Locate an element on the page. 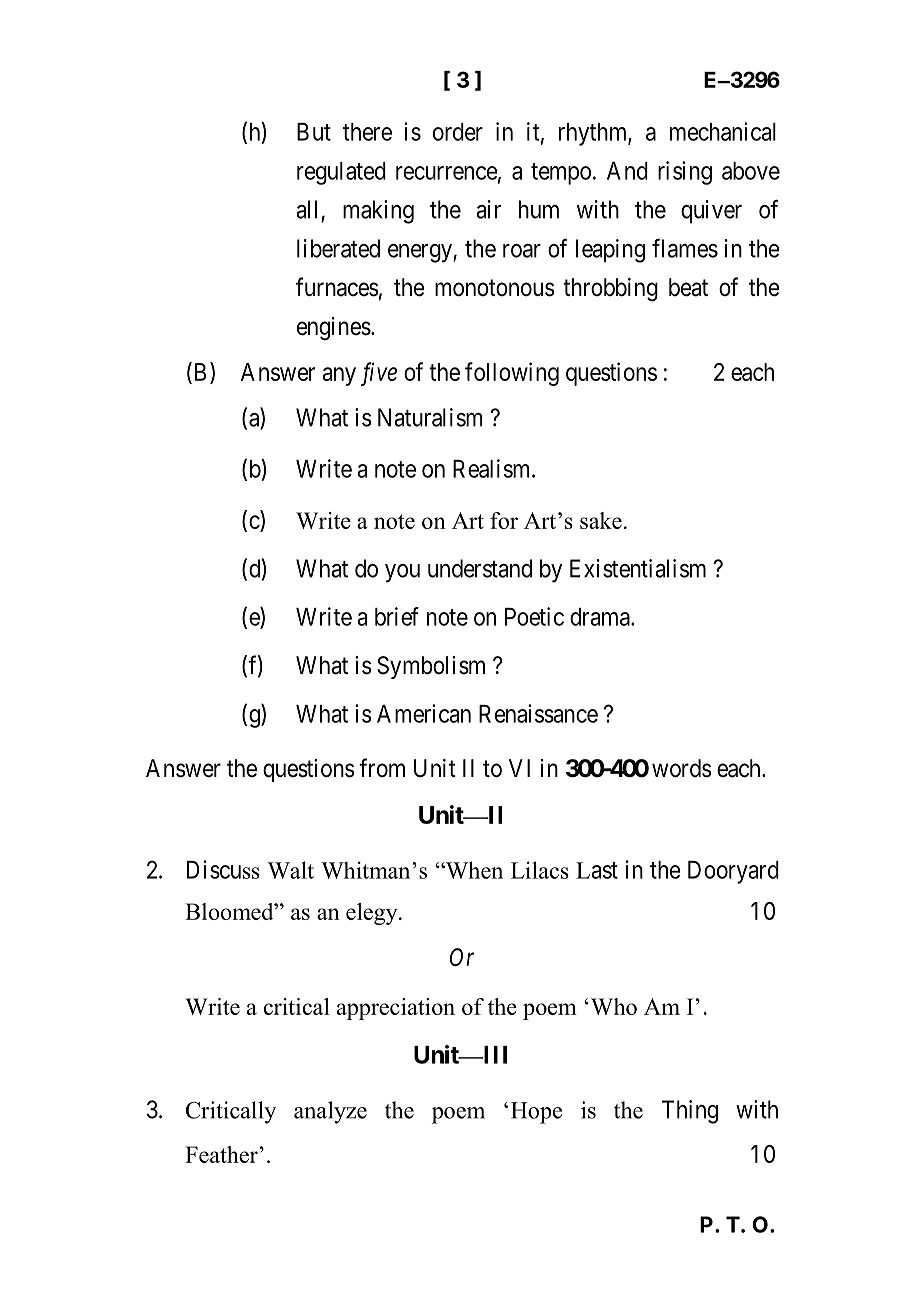 The width and height of the document is (924, 1308). any is located at coordinates (339, 376).
